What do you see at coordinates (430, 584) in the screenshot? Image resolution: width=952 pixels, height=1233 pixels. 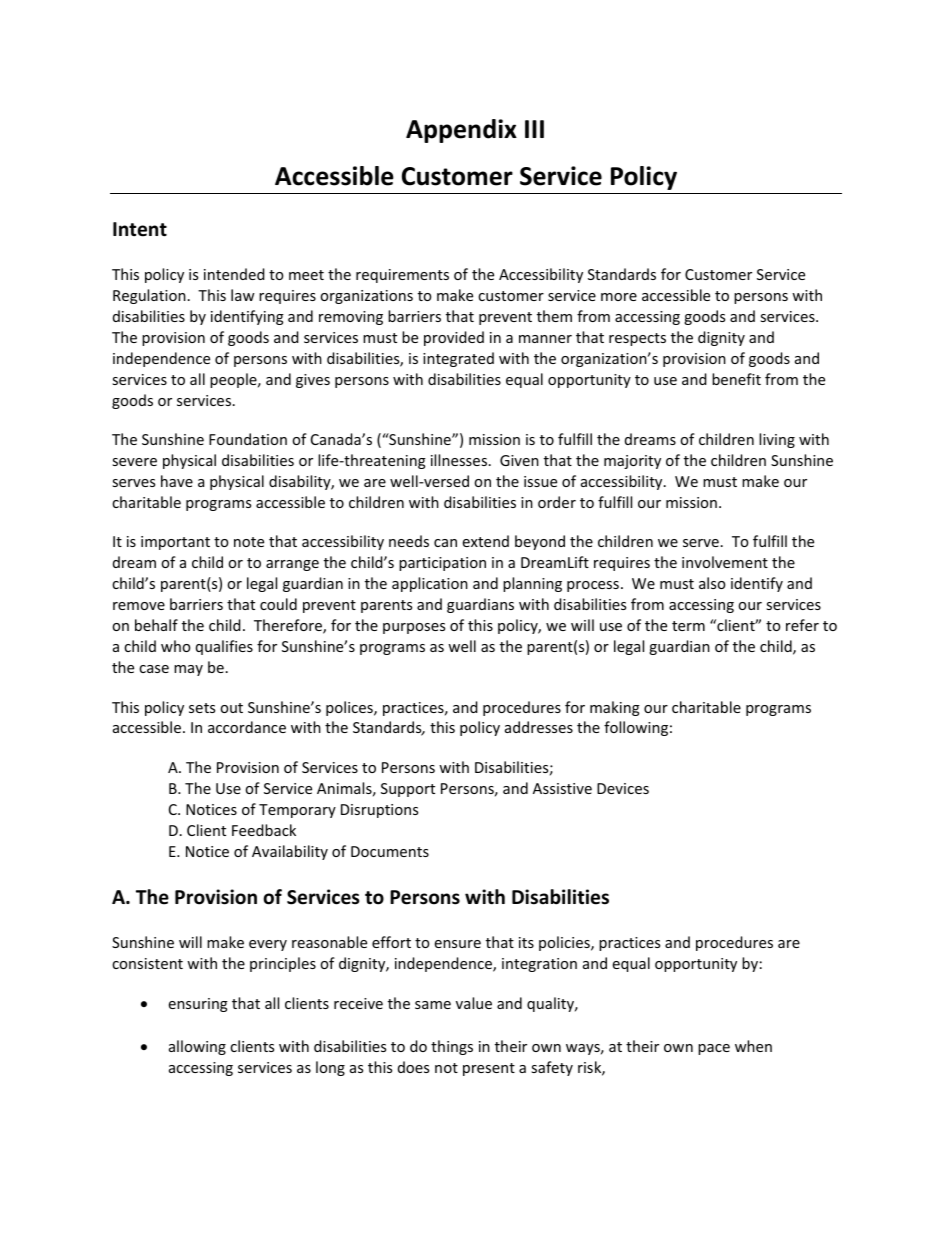 I see `application` at bounding box center [430, 584].
